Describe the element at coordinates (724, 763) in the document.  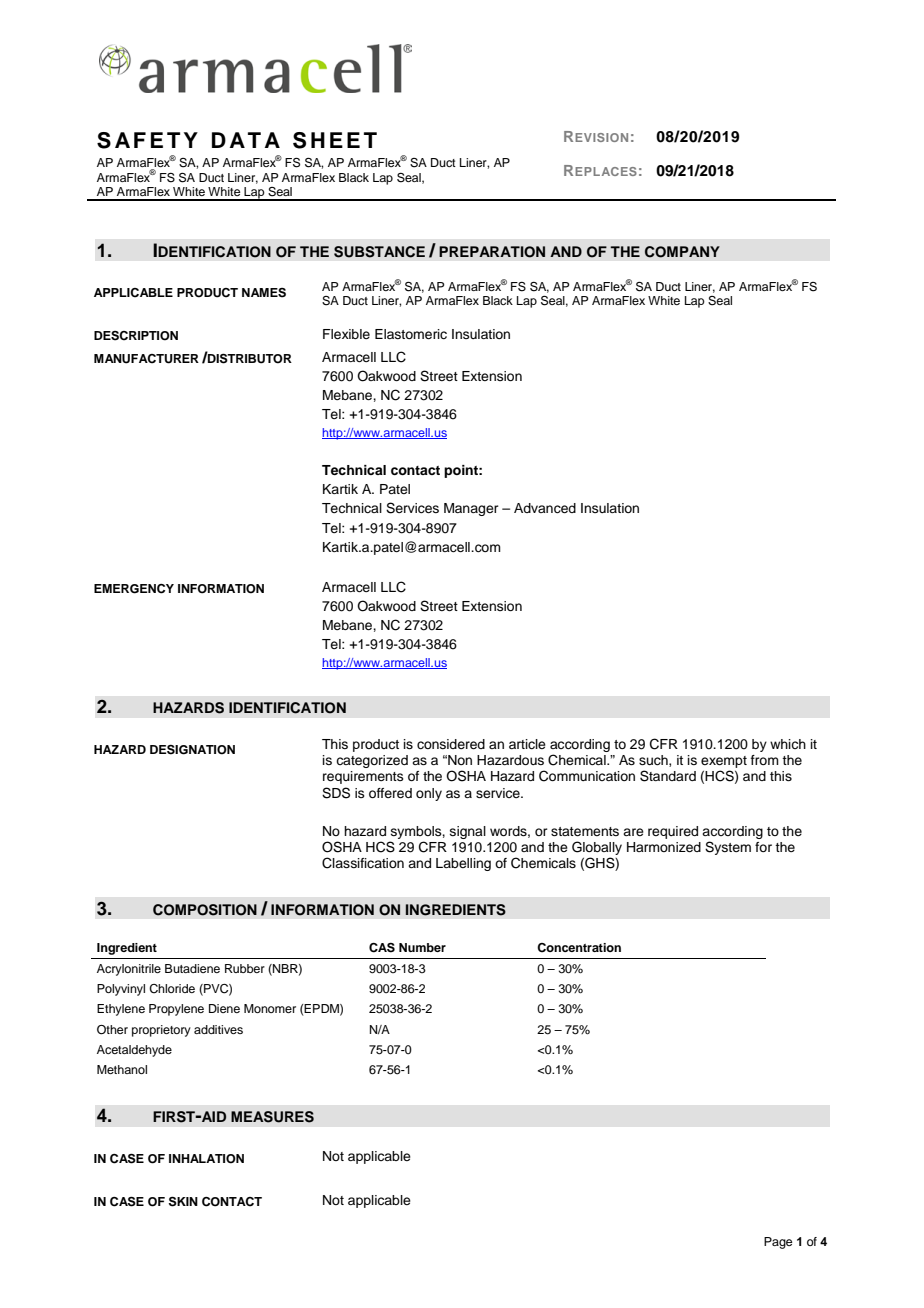
I see `exempt` at that location.
